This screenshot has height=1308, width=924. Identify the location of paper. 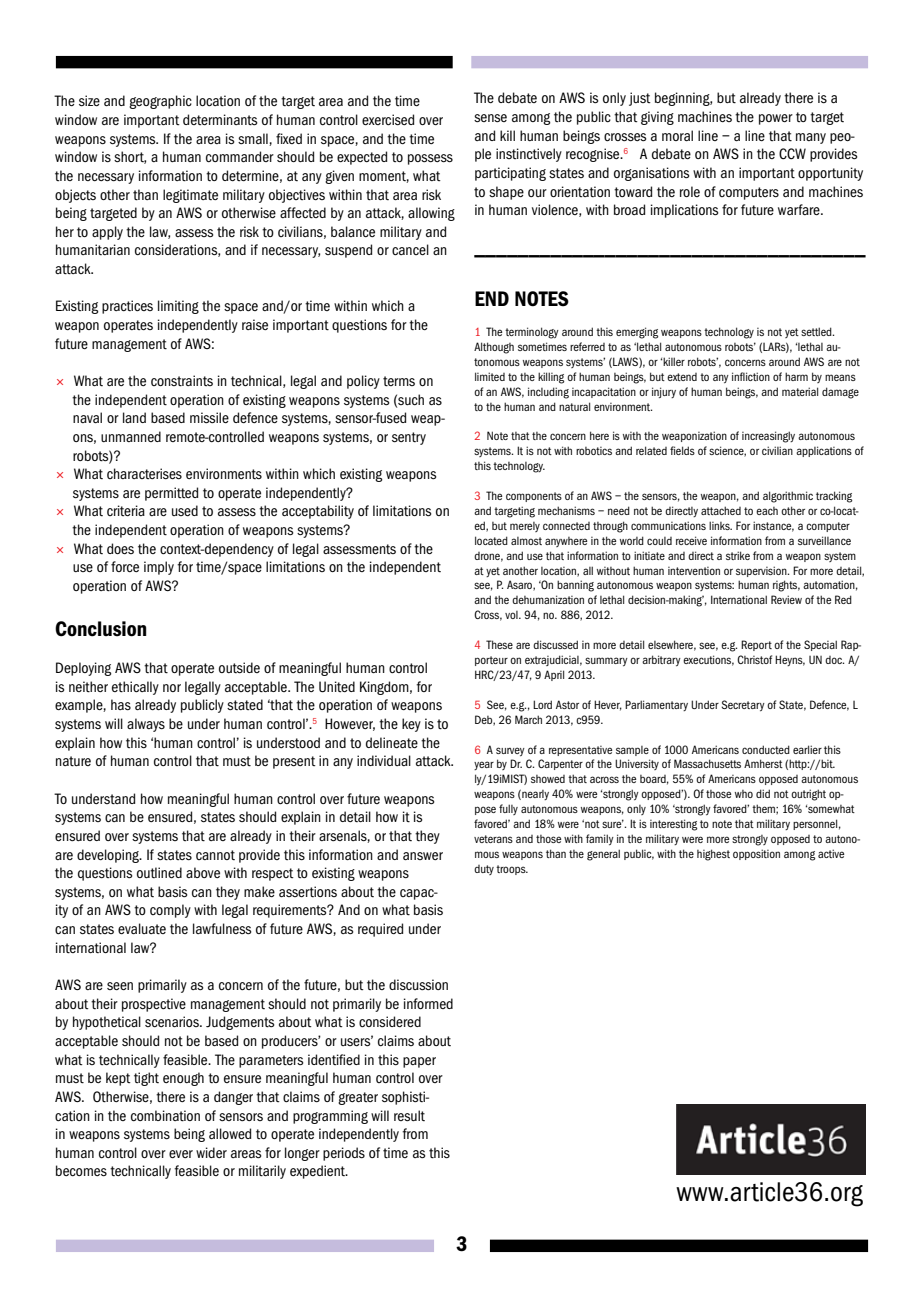
(419, 1062).
